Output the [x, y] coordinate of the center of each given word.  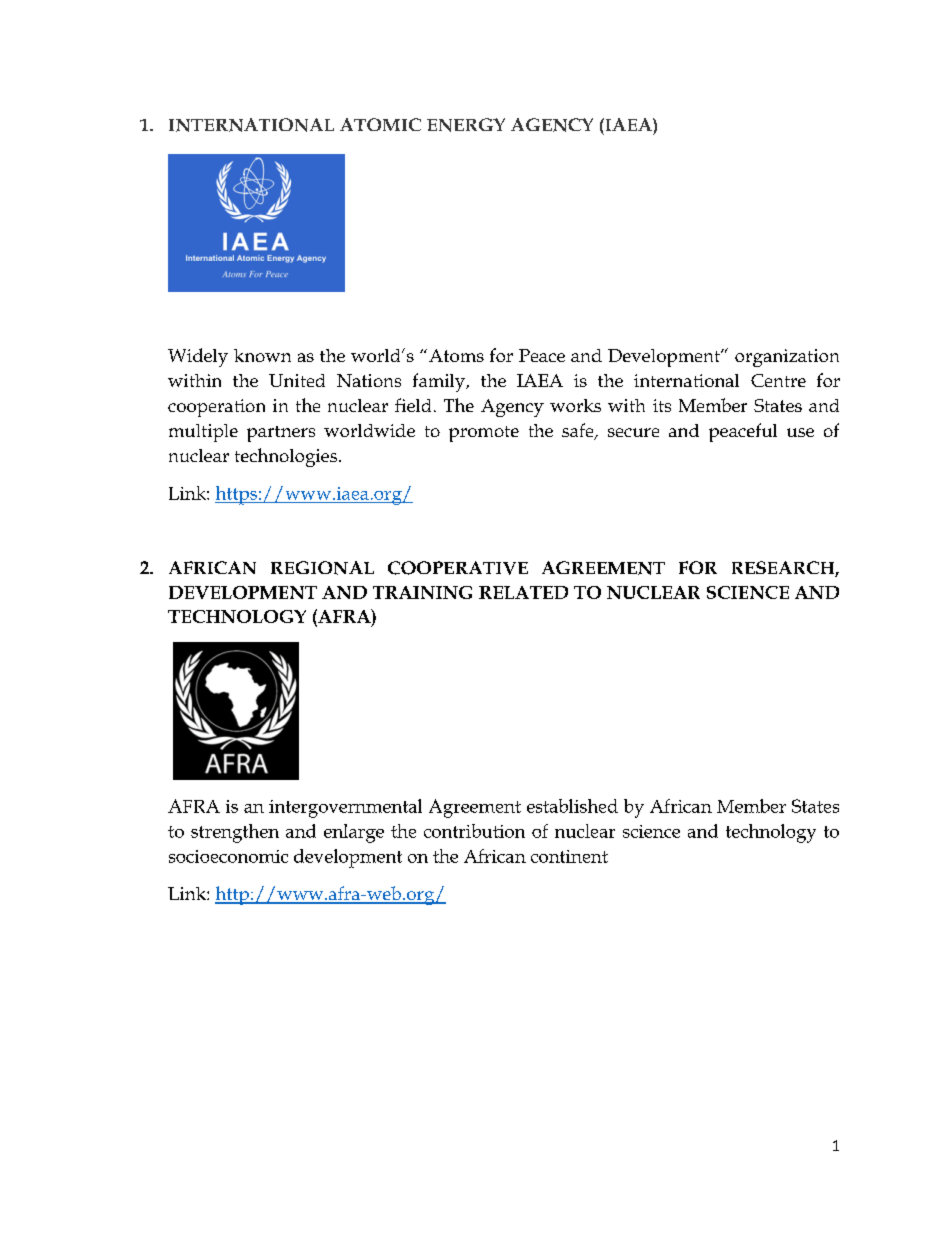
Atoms [456, 355]
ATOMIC [380, 124]
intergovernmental [345, 808]
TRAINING [422, 592]
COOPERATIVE [458, 568]
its [662, 405]
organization [787, 358]
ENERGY [466, 125]
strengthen [235, 833]
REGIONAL [322, 568]
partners [281, 434]
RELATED [523, 592]
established [572, 806]
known [262, 355]
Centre [778, 380]
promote [484, 434]
